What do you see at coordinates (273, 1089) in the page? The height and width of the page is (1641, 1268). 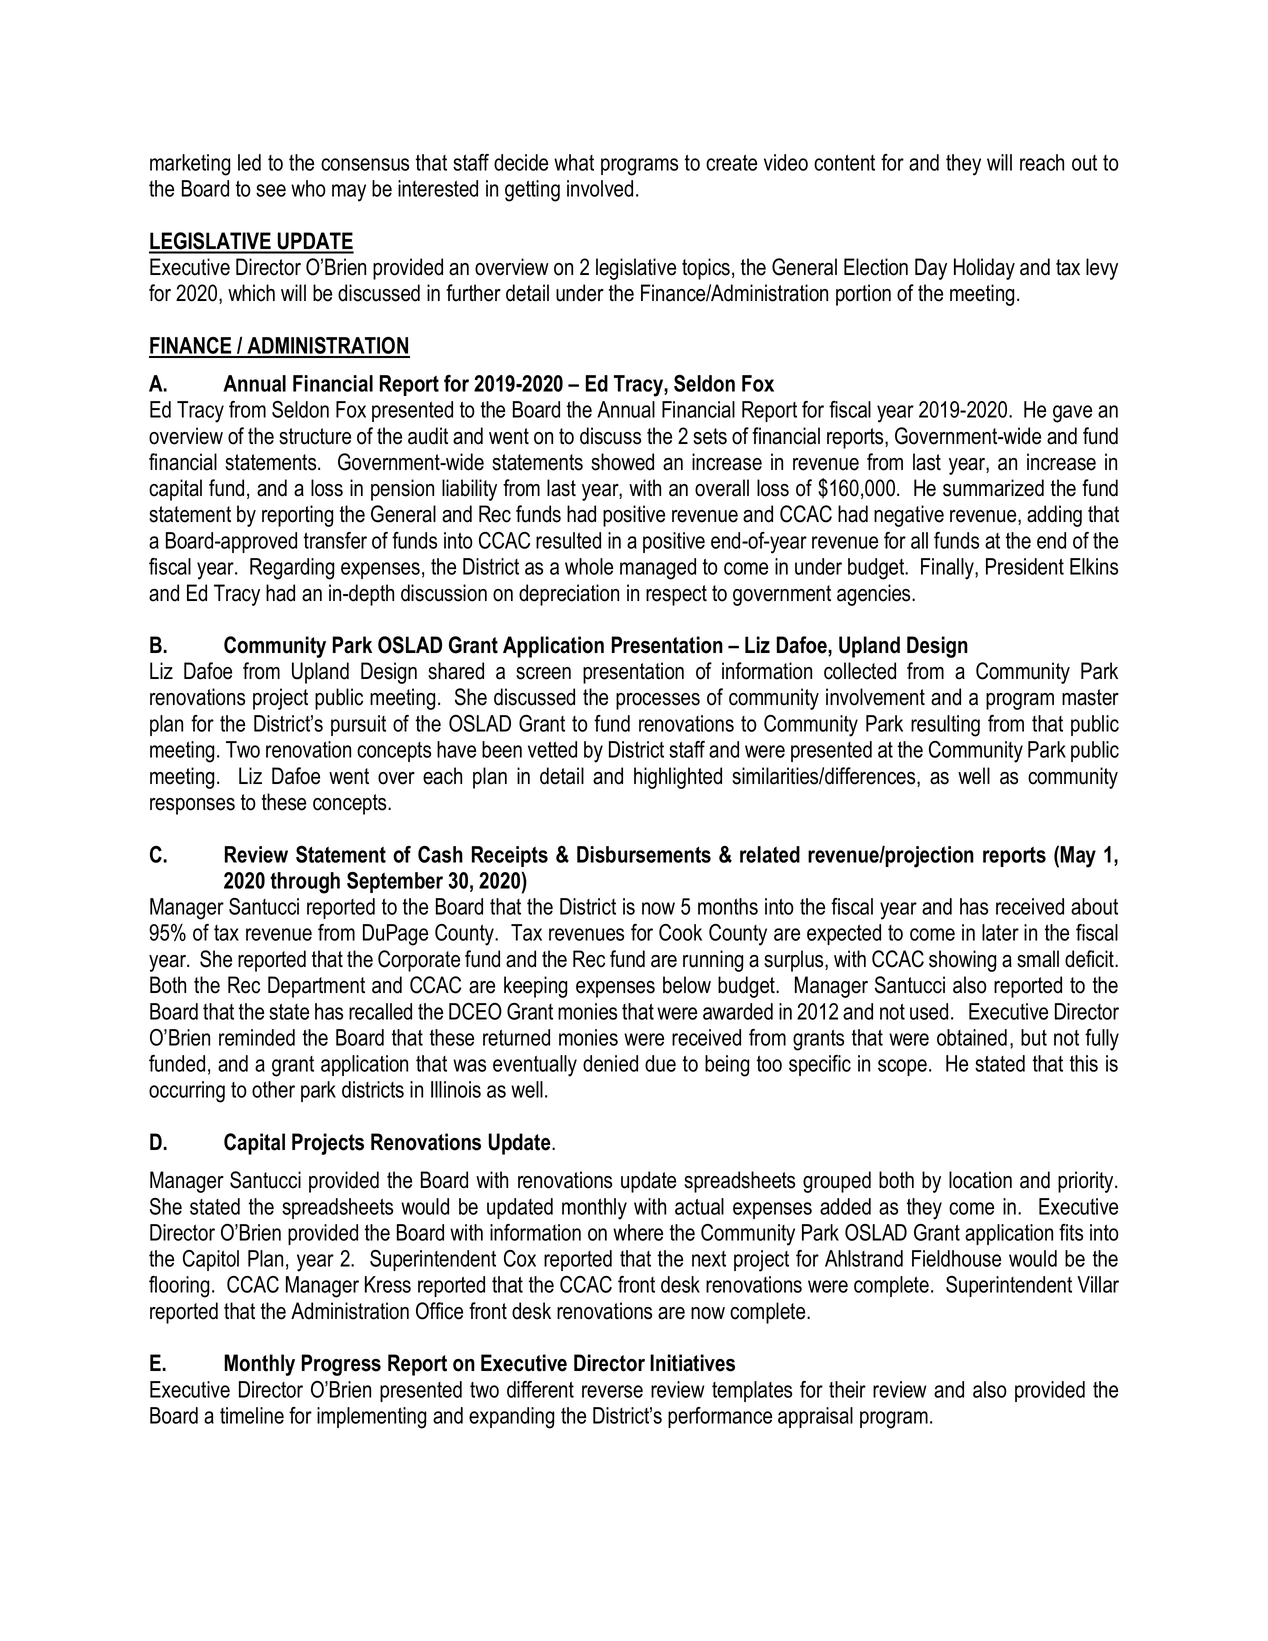 I see `other` at bounding box center [273, 1089].
